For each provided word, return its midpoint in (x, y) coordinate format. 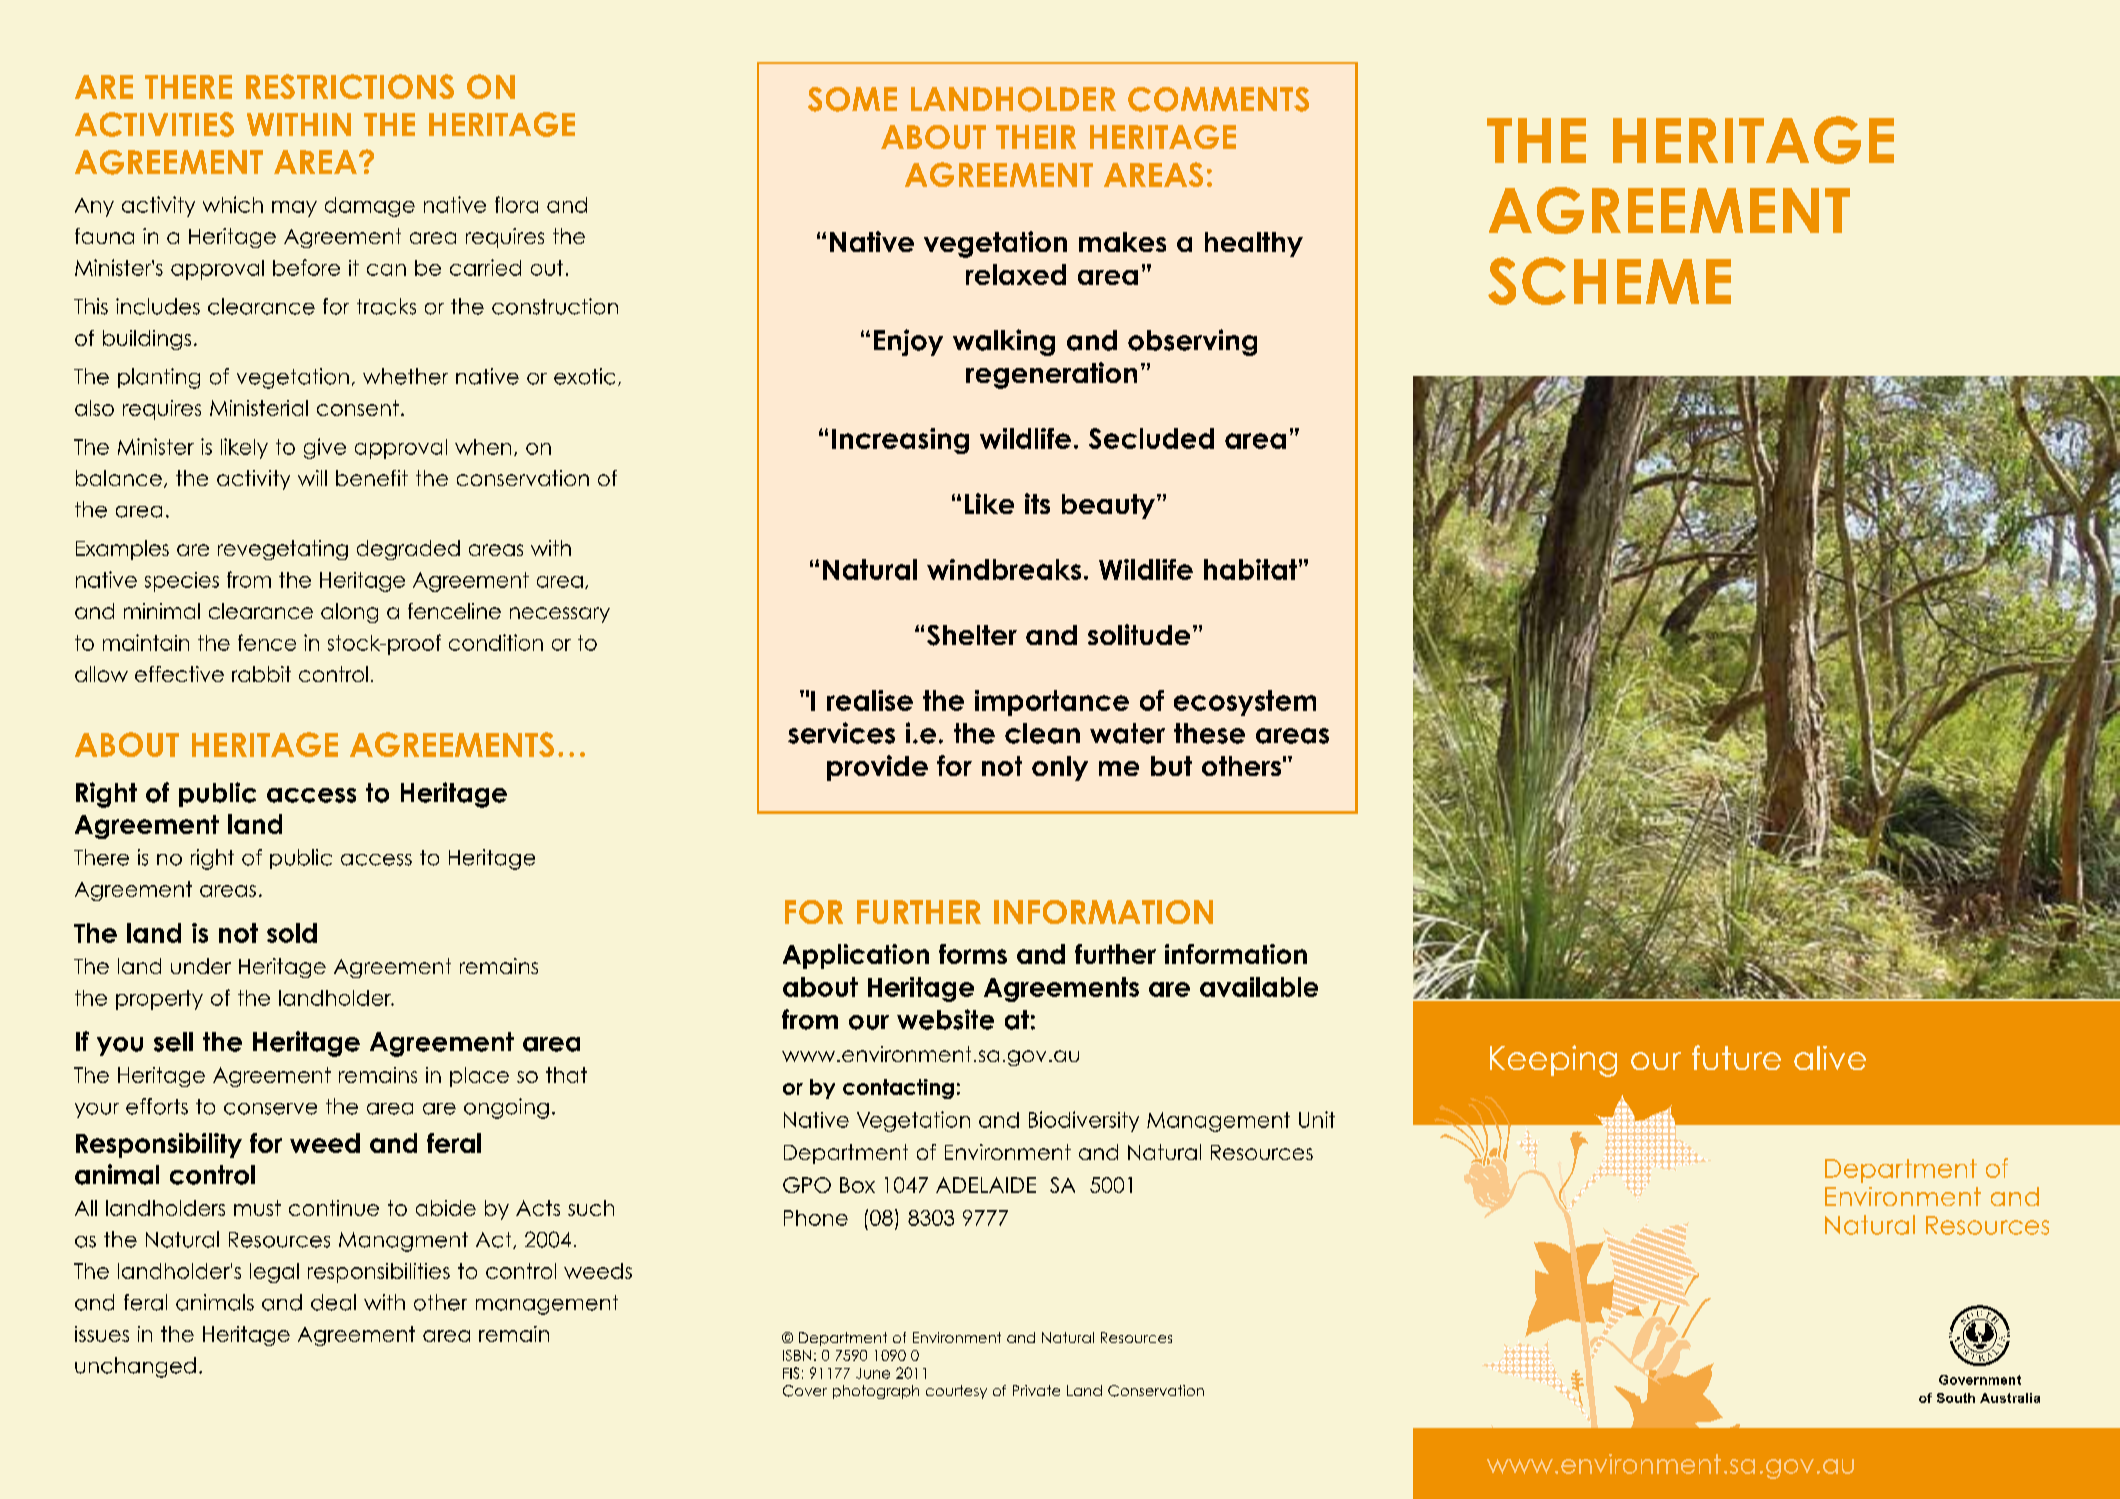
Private (1036, 1390)
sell (173, 1042)
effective (179, 674)
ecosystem (1245, 703)
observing (1192, 342)
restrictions (350, 86)
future (1736, 1057)
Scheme (1609, 281)
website (945, 1019)
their (1036, 137)
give (325, 448)
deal (333, 1302)
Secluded (1151, 438)
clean (1042, 733)
